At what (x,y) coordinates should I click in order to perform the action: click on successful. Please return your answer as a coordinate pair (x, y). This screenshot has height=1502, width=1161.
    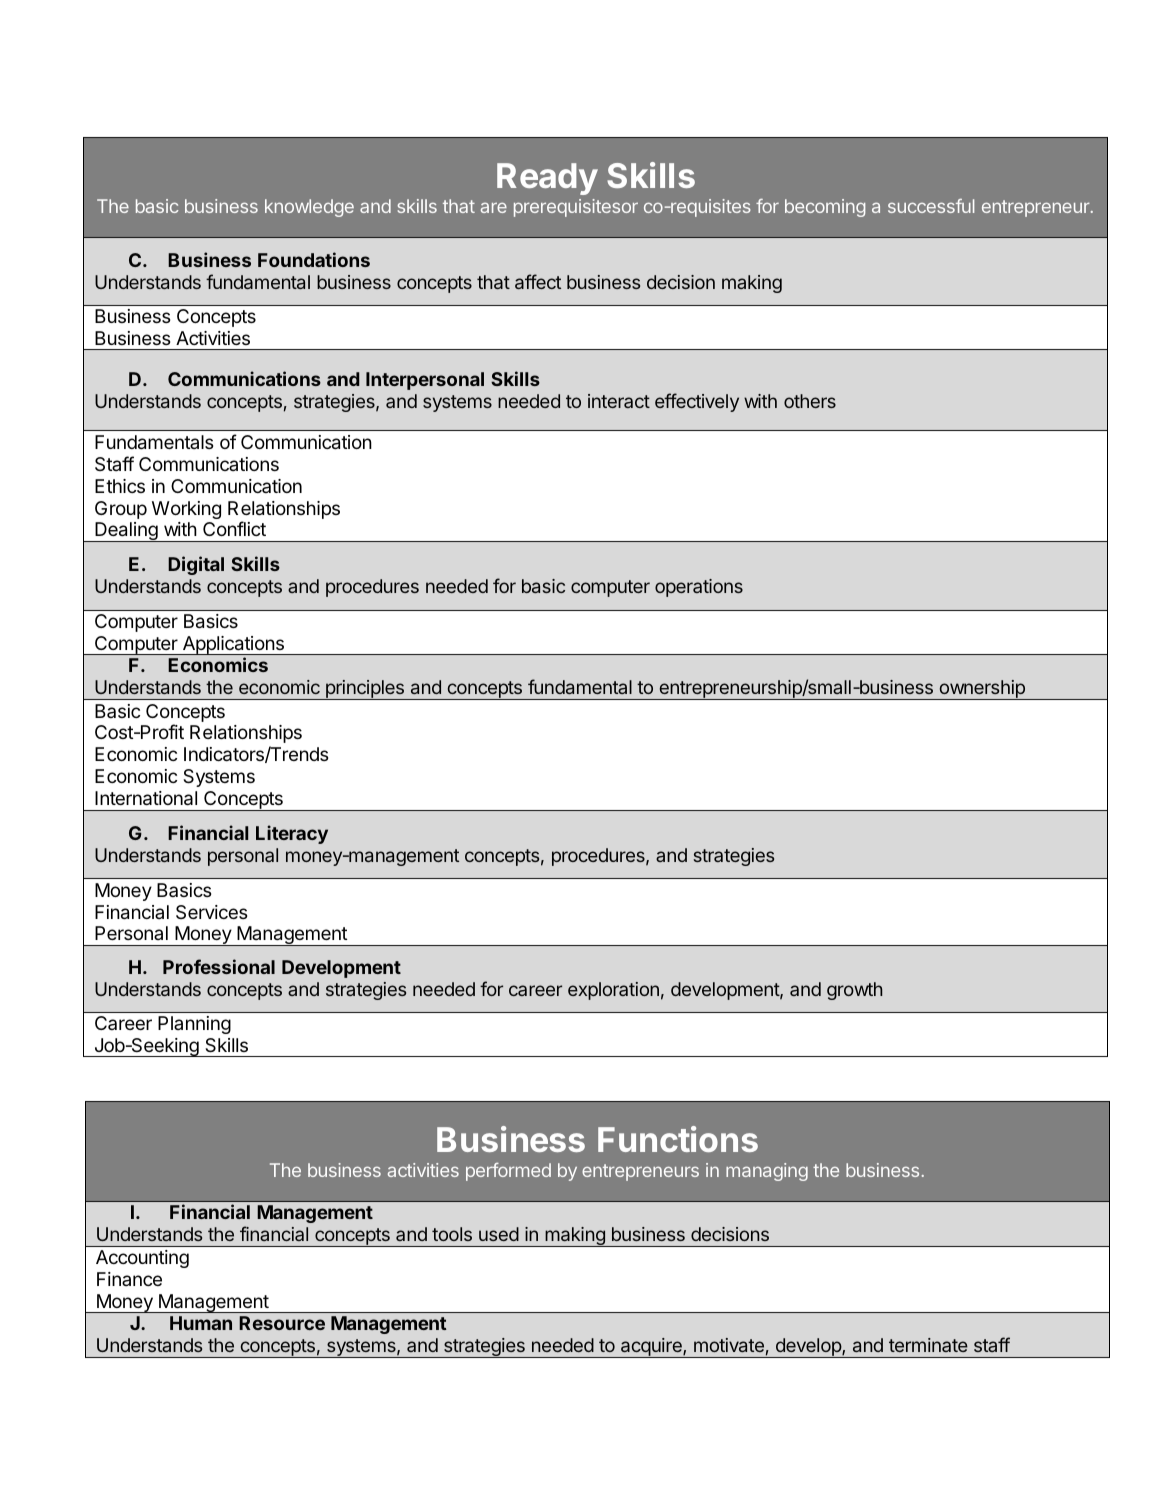
    Looking at the image, I should click on (931, 206).
